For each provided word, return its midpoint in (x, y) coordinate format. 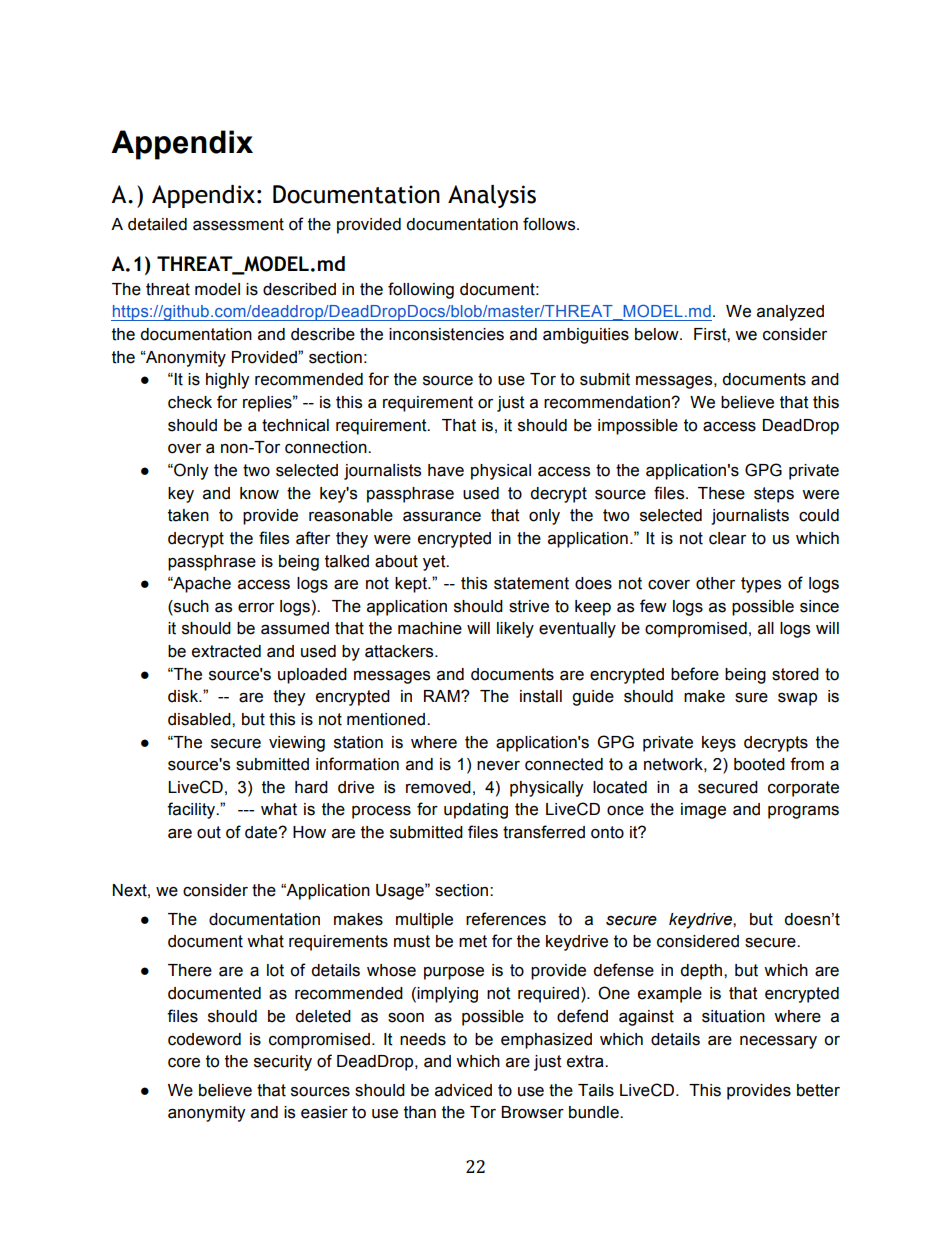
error (256, 608)
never (498, 766)
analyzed (790, 313)
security (283, 1063)
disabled (200, 719)
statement (531, 583)
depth (702, 972)
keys (719, 744)
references (506, 919)
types (761, 585)
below (658, 334)
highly (227, 381)
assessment (238, 224)
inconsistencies (446, 334)
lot (275, 970)
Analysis (492, 196)
